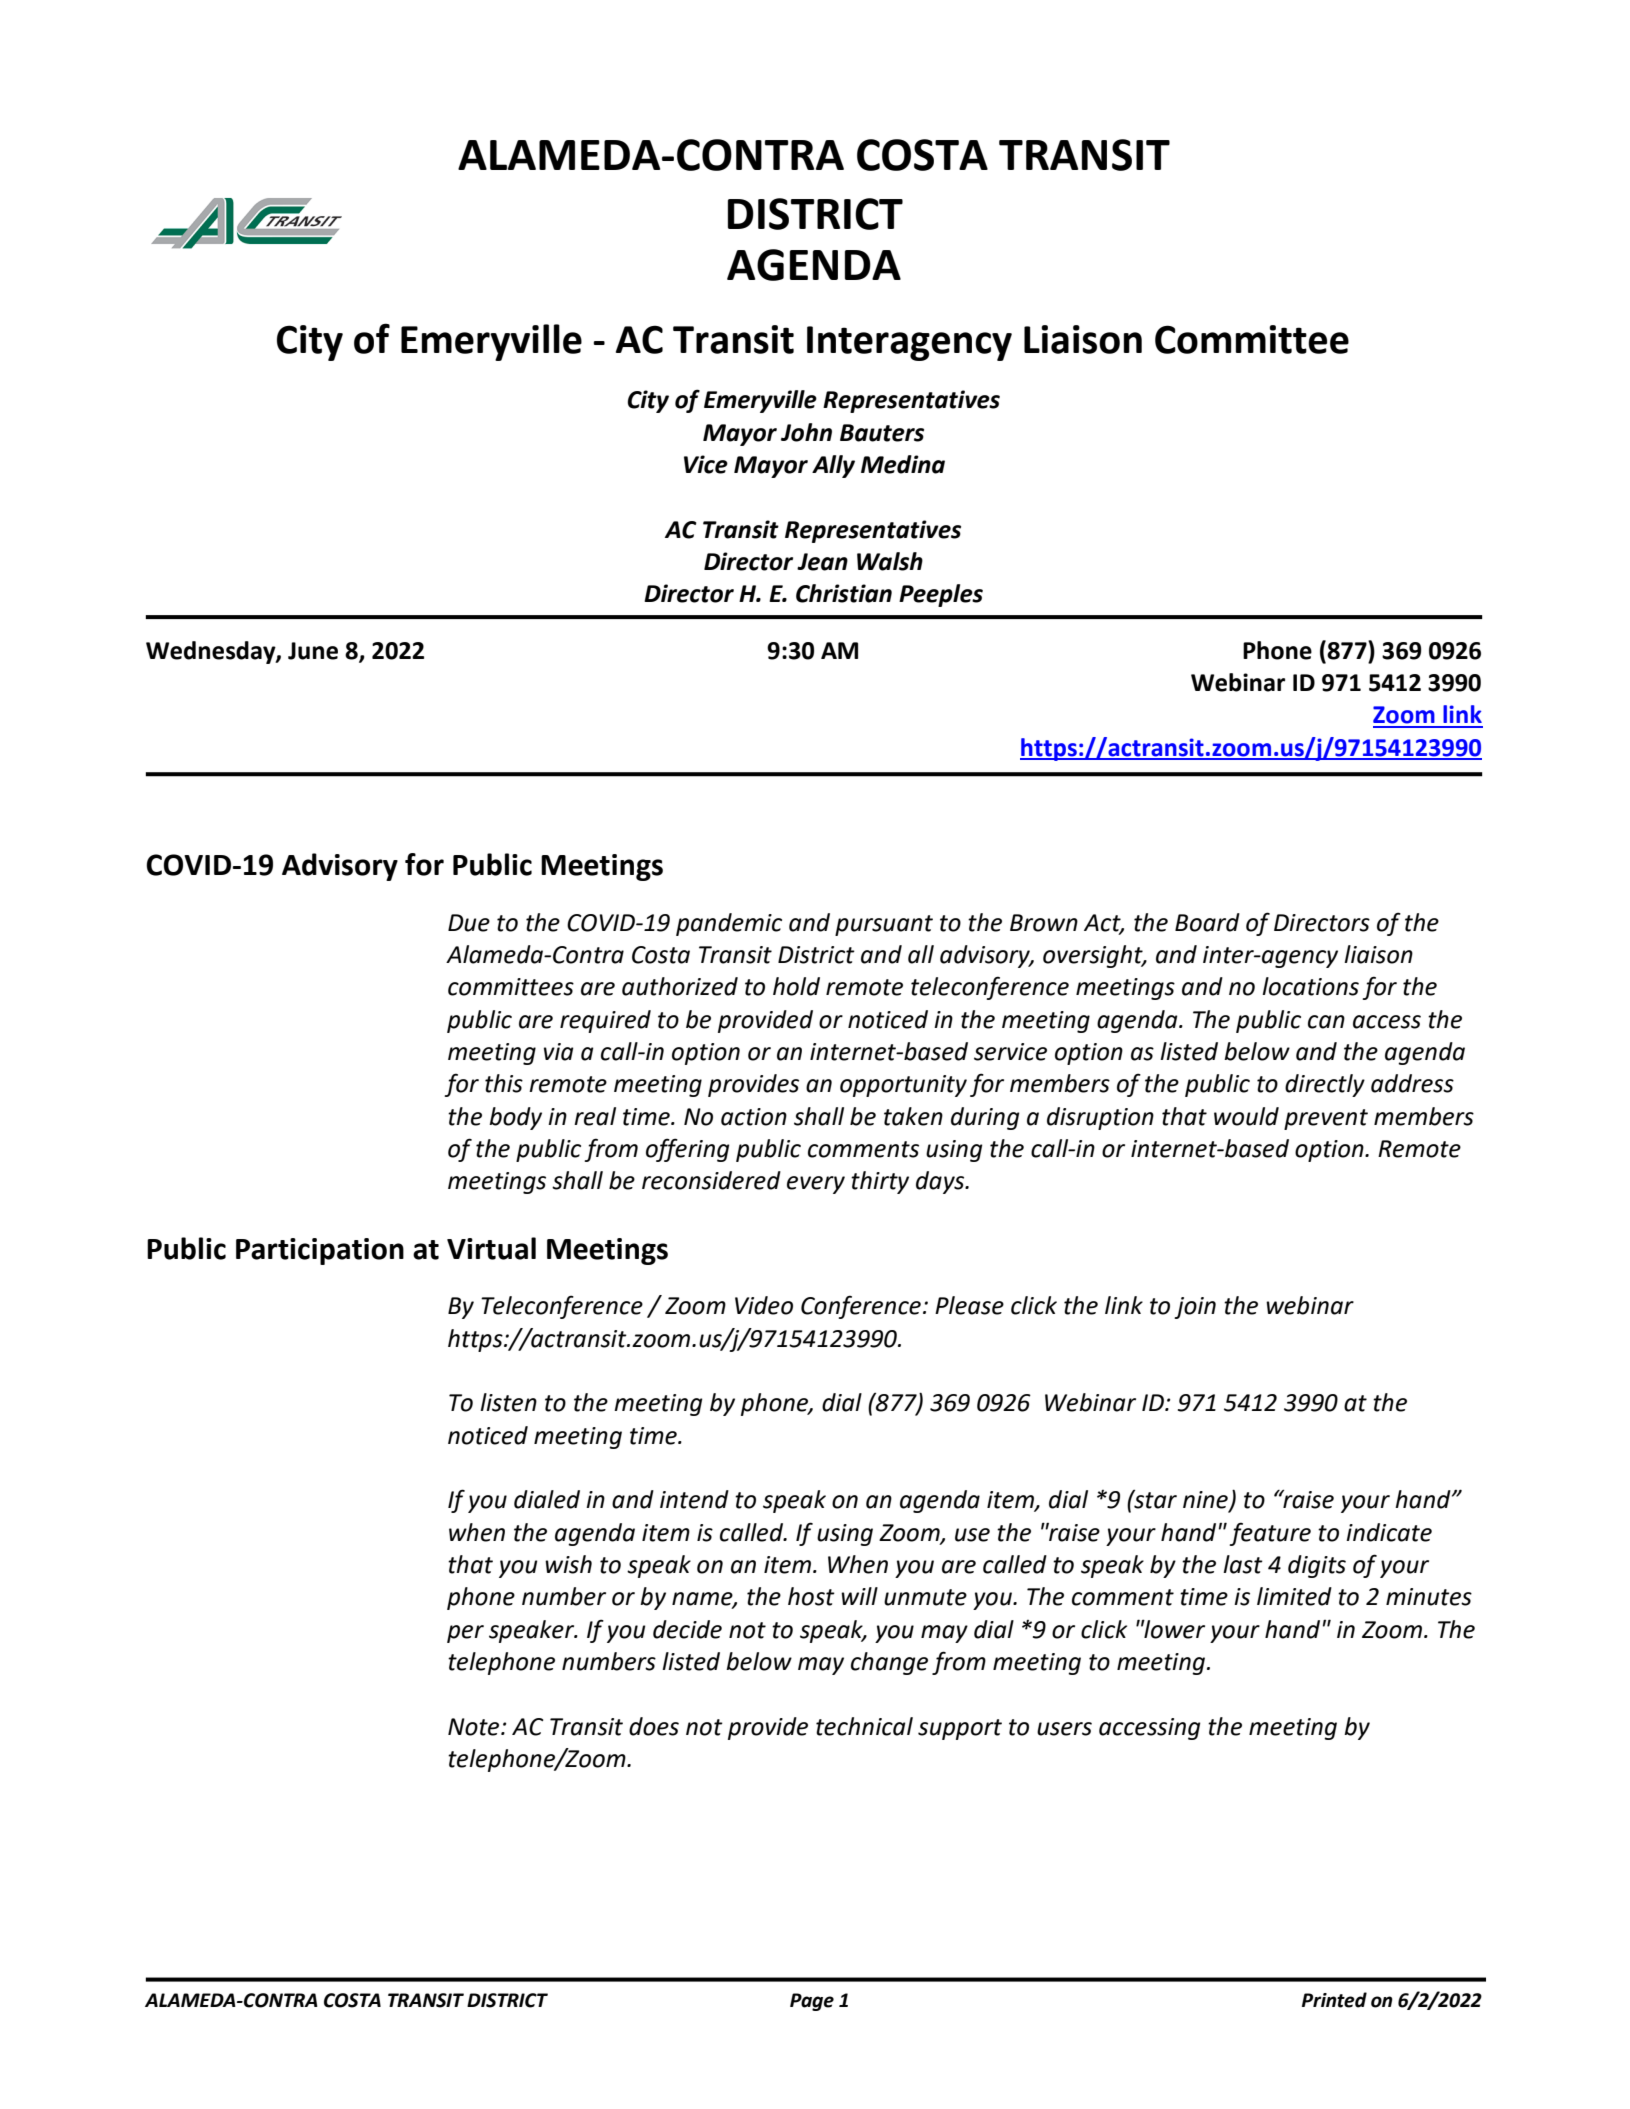  I want to click on Due, so click(469, 923).
